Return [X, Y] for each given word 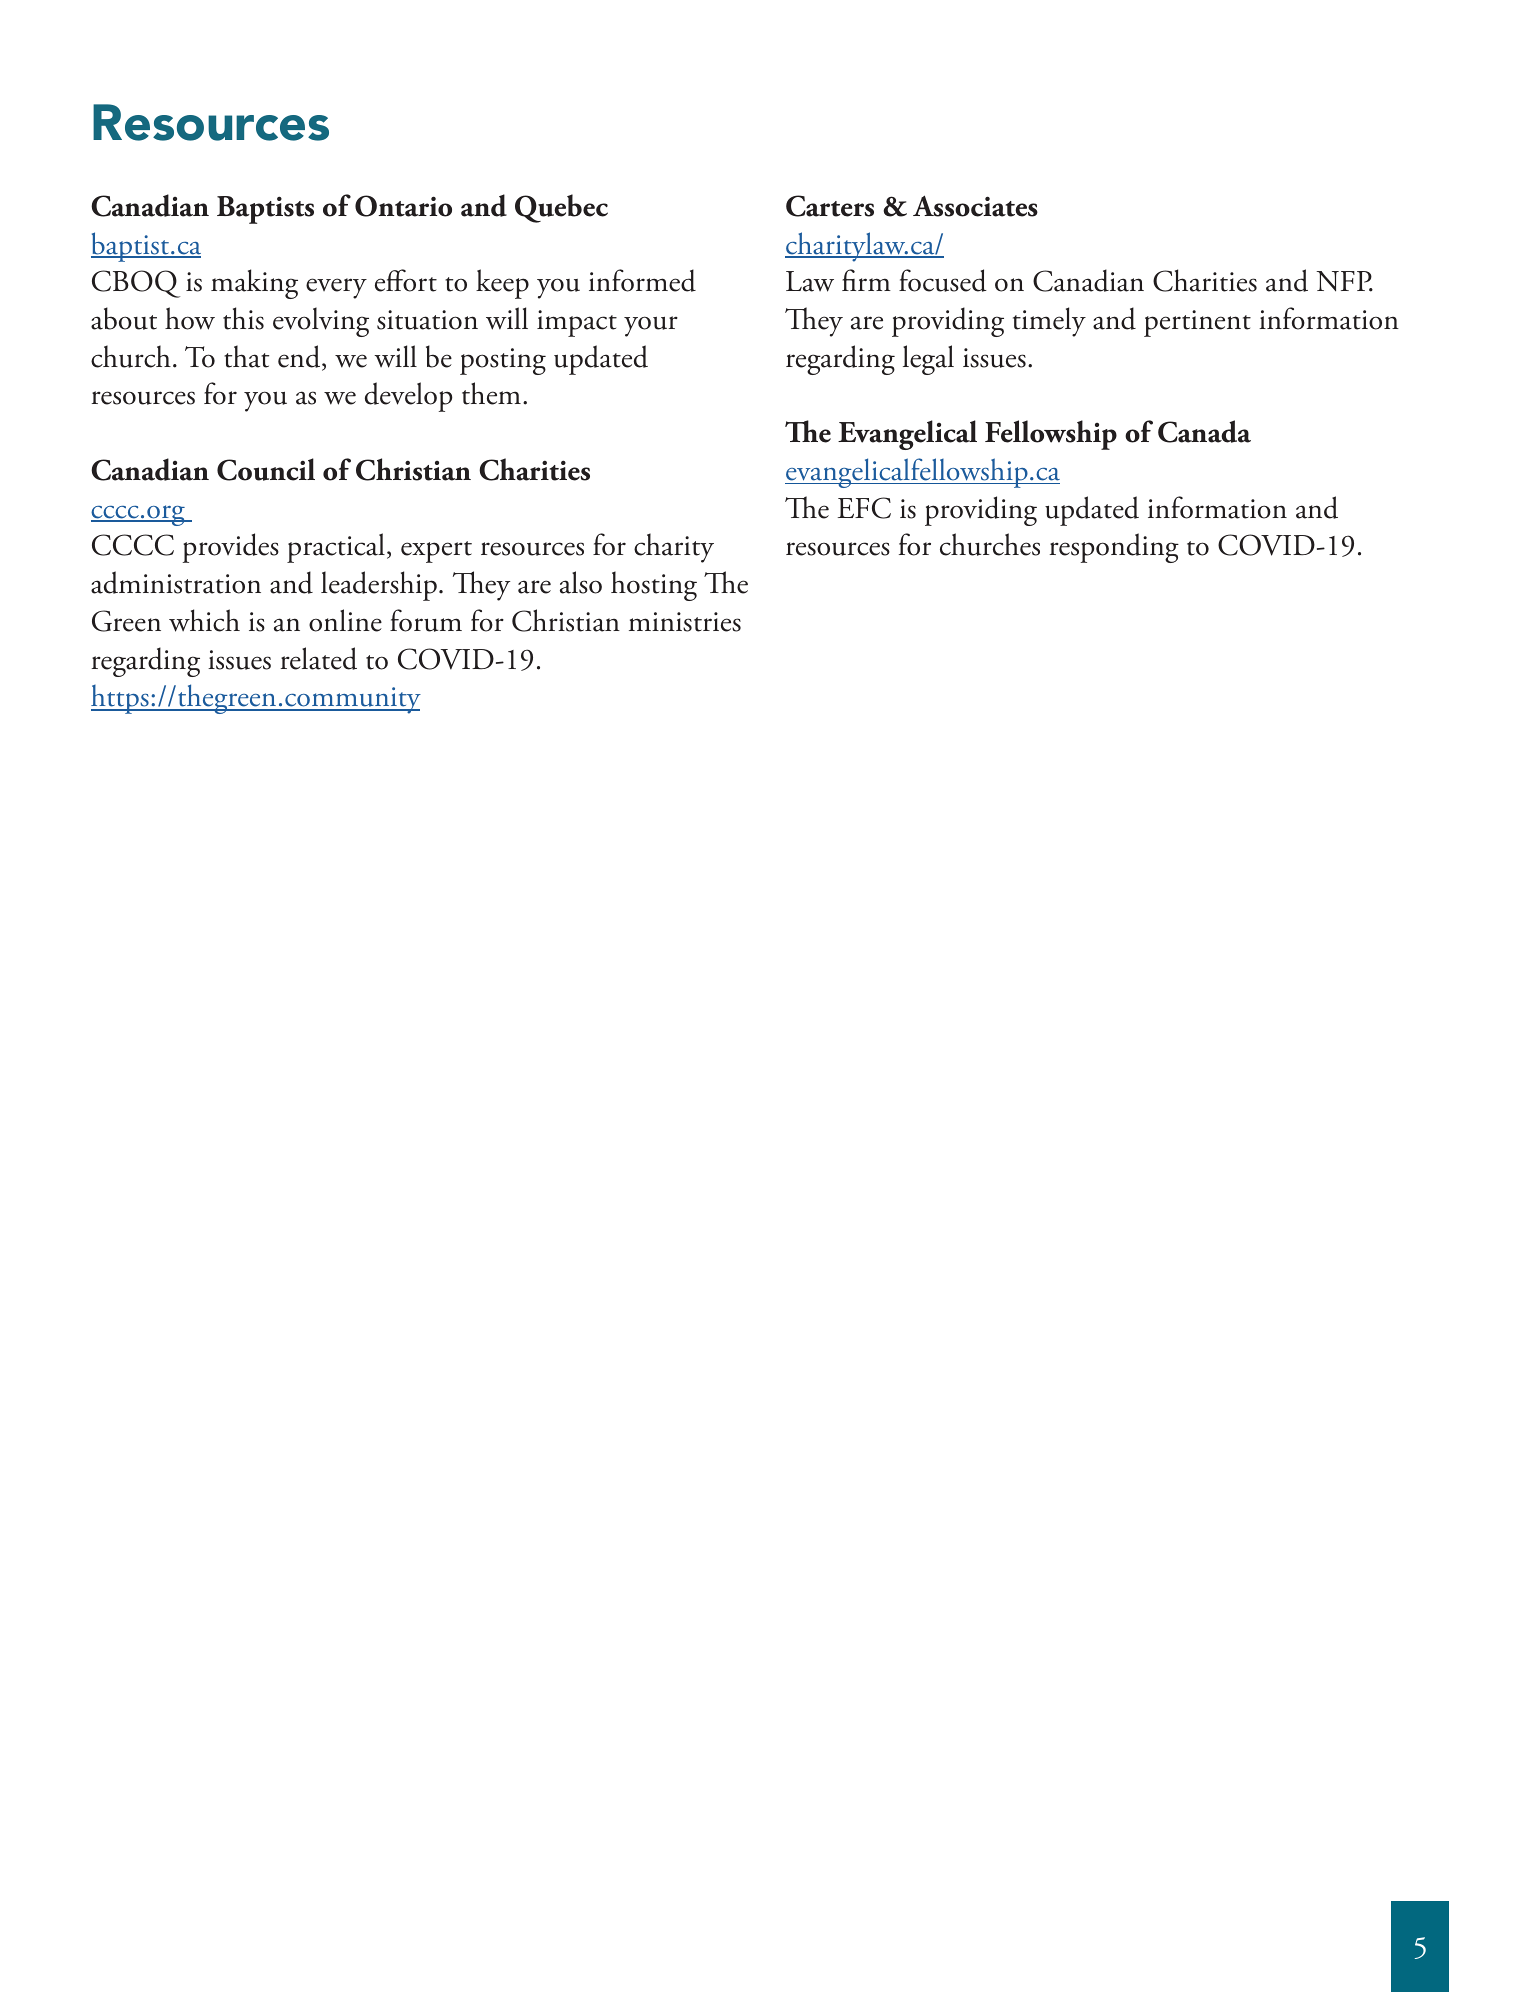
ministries [685, 622]
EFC [864, 508]
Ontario [403, 206]
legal [928, 360]
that [246, 356]
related [319, 658]
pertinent [1197, 323]
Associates [975, 206]
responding [1114, 548]
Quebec [561, 208]
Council [266, 469]
